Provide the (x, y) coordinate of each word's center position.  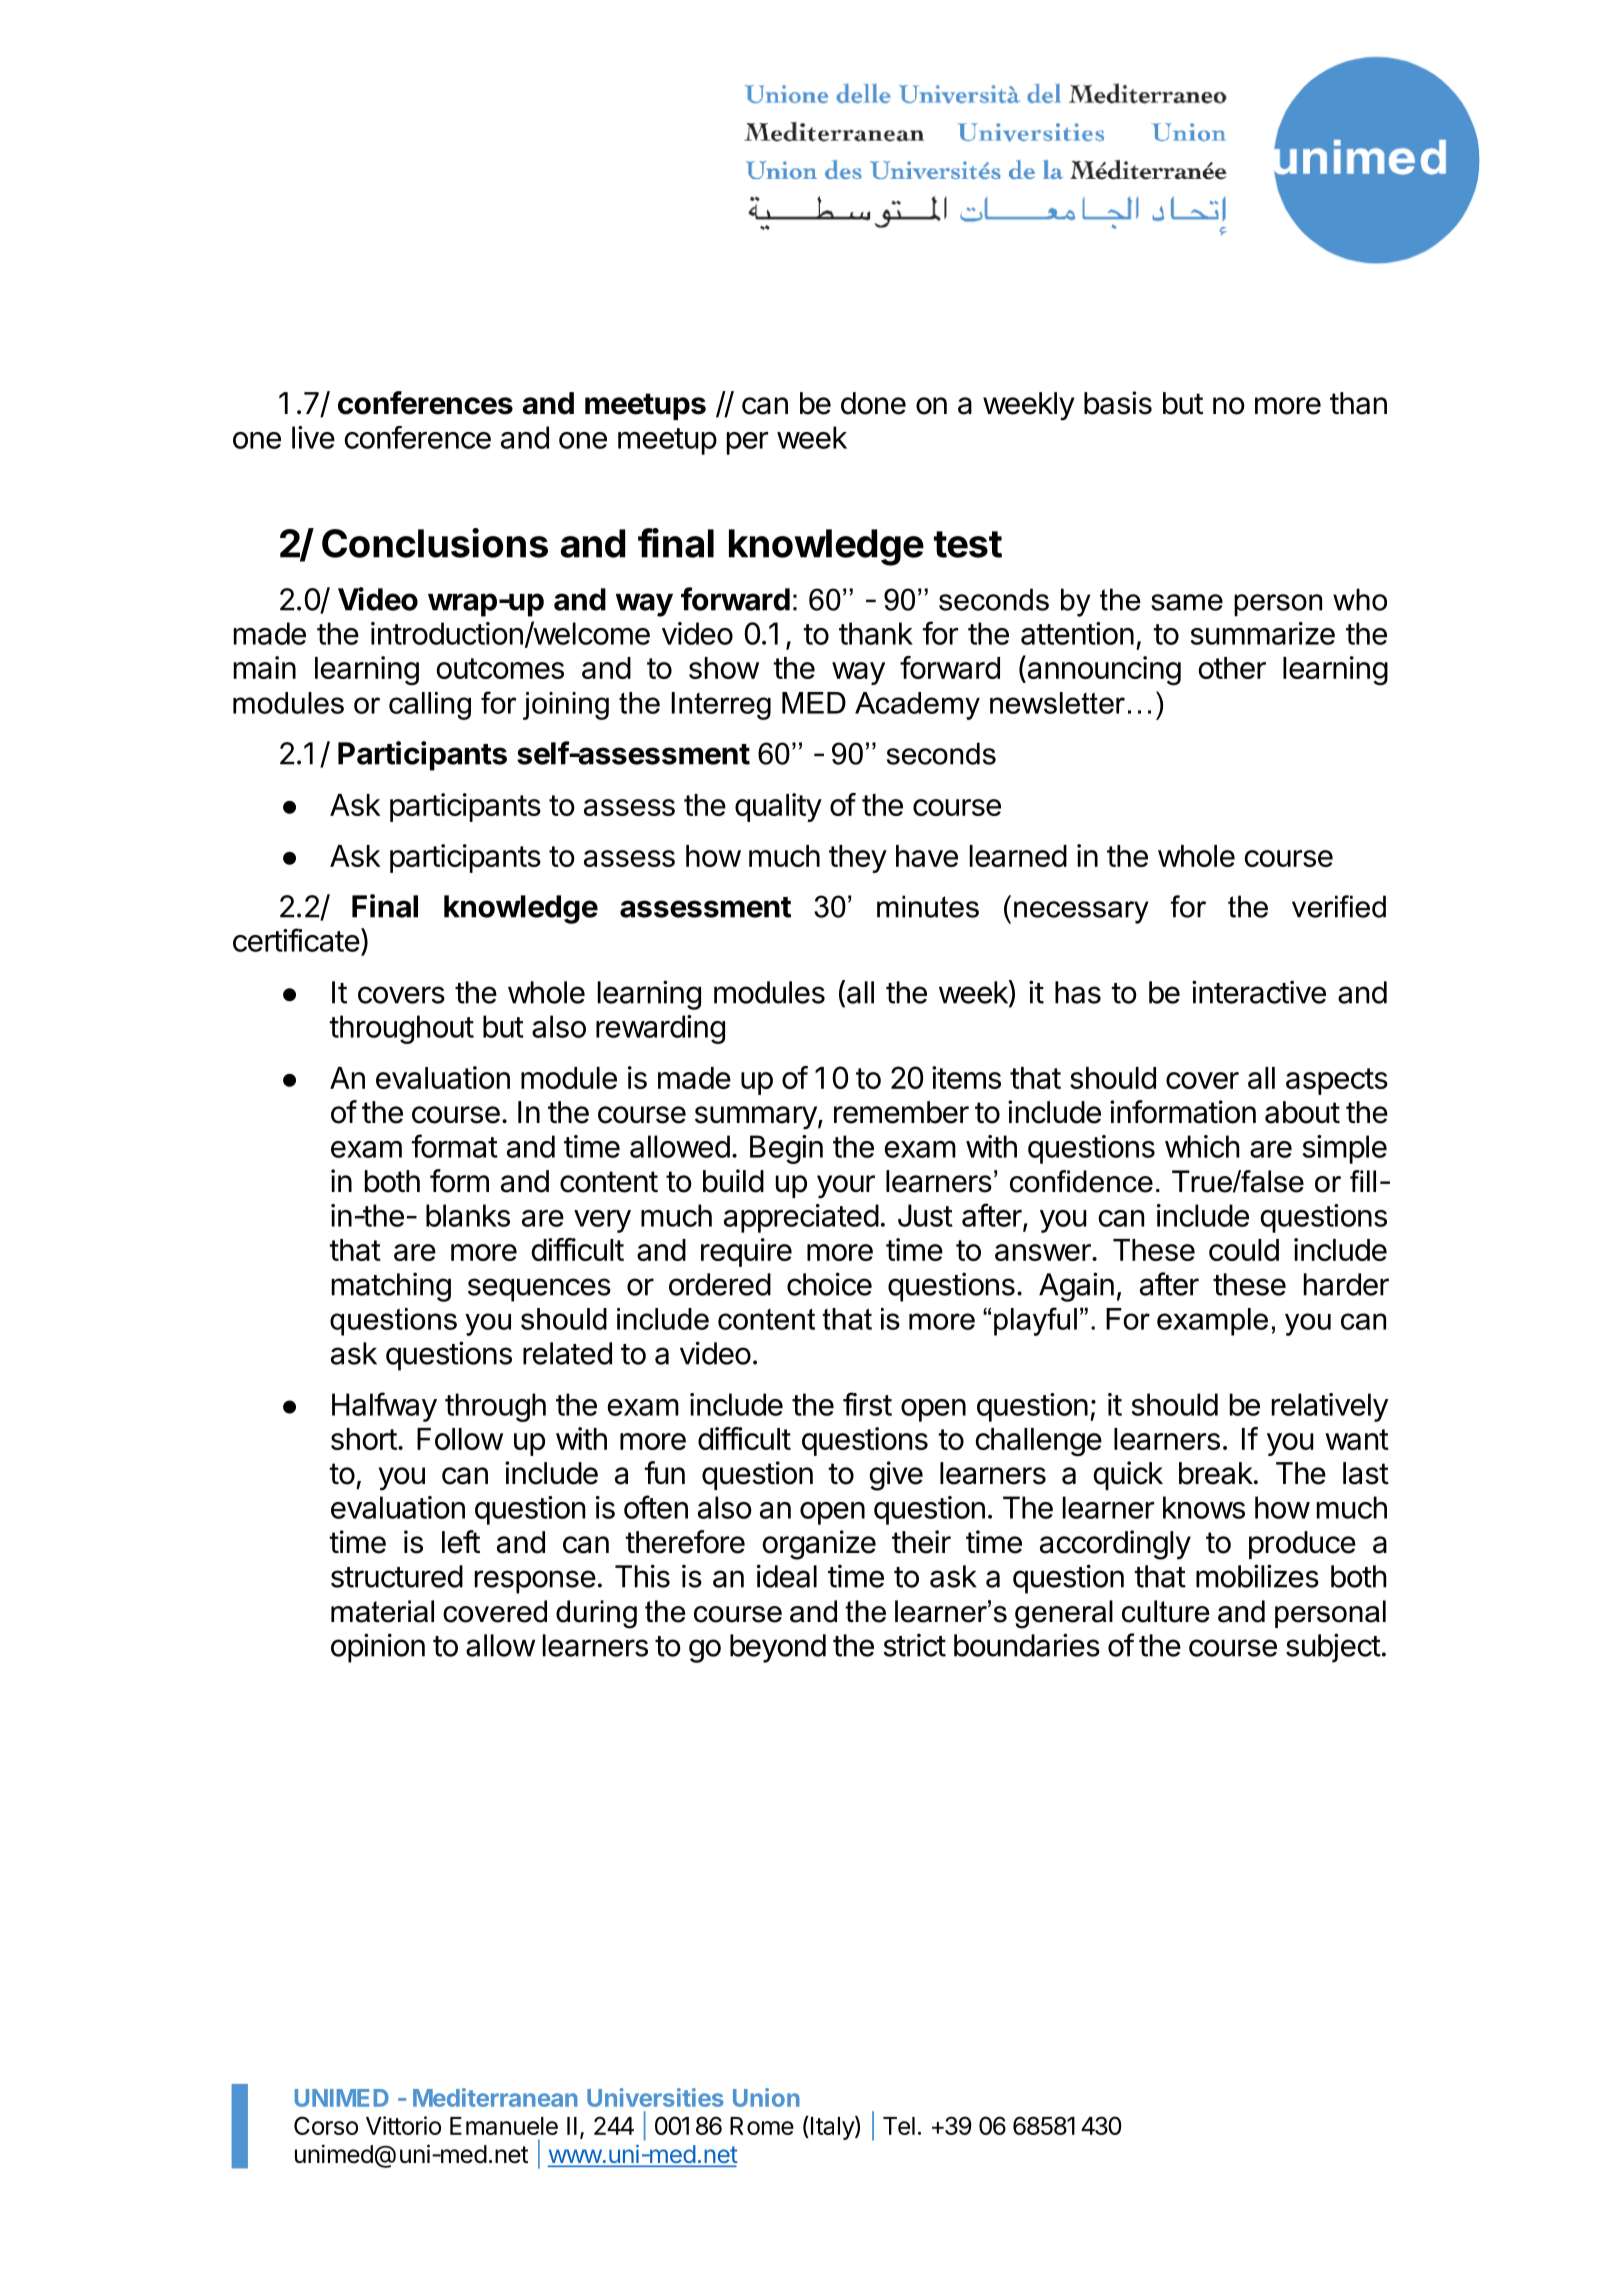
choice (829, 1284)
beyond (778, 1648)
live (313, 437)
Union (766, 2097)
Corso (326, 2125)
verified (1339, 906)
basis (1118, 403)
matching (391, 1287)
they (858, 859)
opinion (378, 1648)
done (873, 403)
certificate (296, 940)
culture (1165, 1611)
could (1244, 1250)
